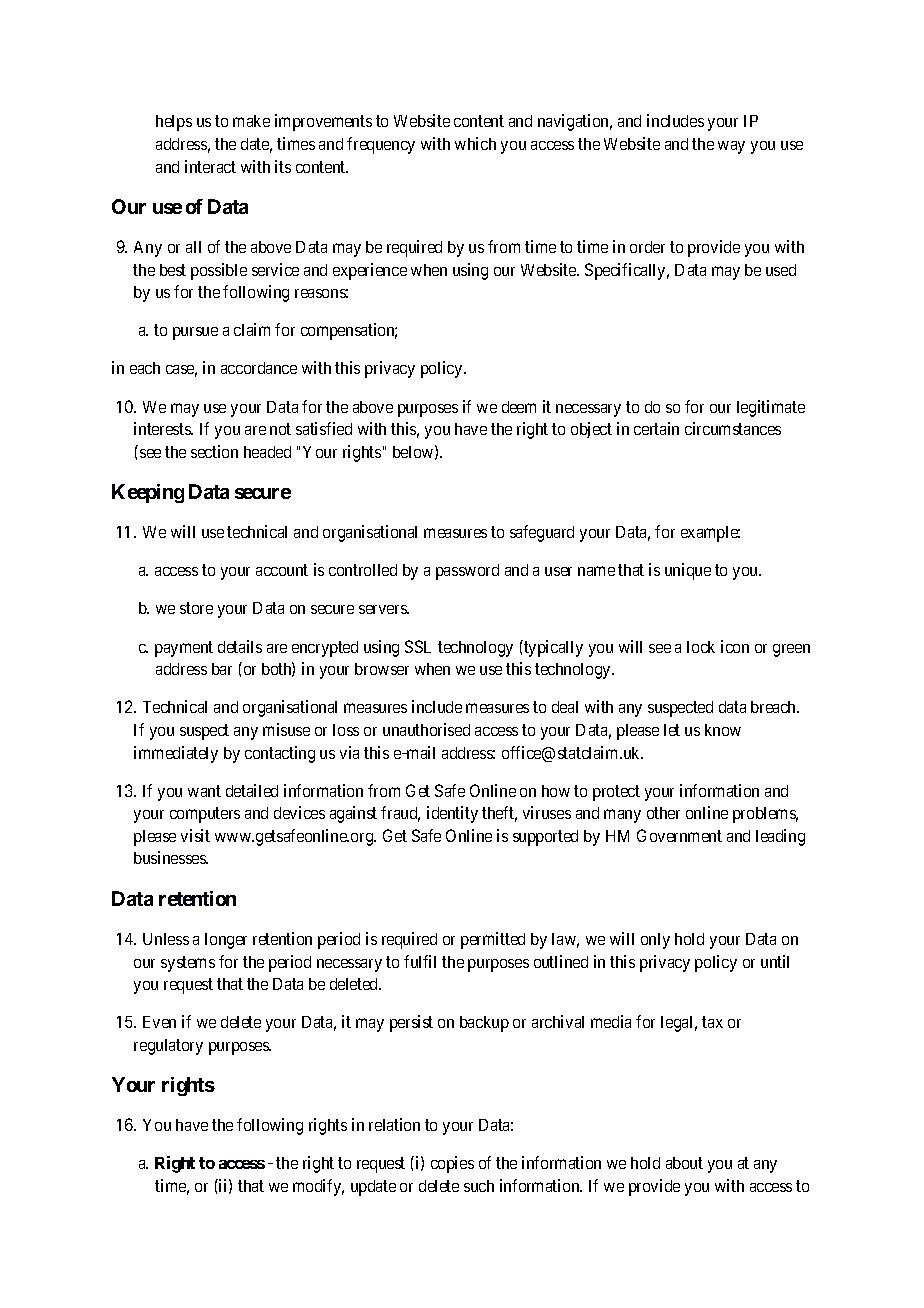  What do you see at coordinates (475, 143) in the page?
I see `which` at bounding box center [475, 143].
